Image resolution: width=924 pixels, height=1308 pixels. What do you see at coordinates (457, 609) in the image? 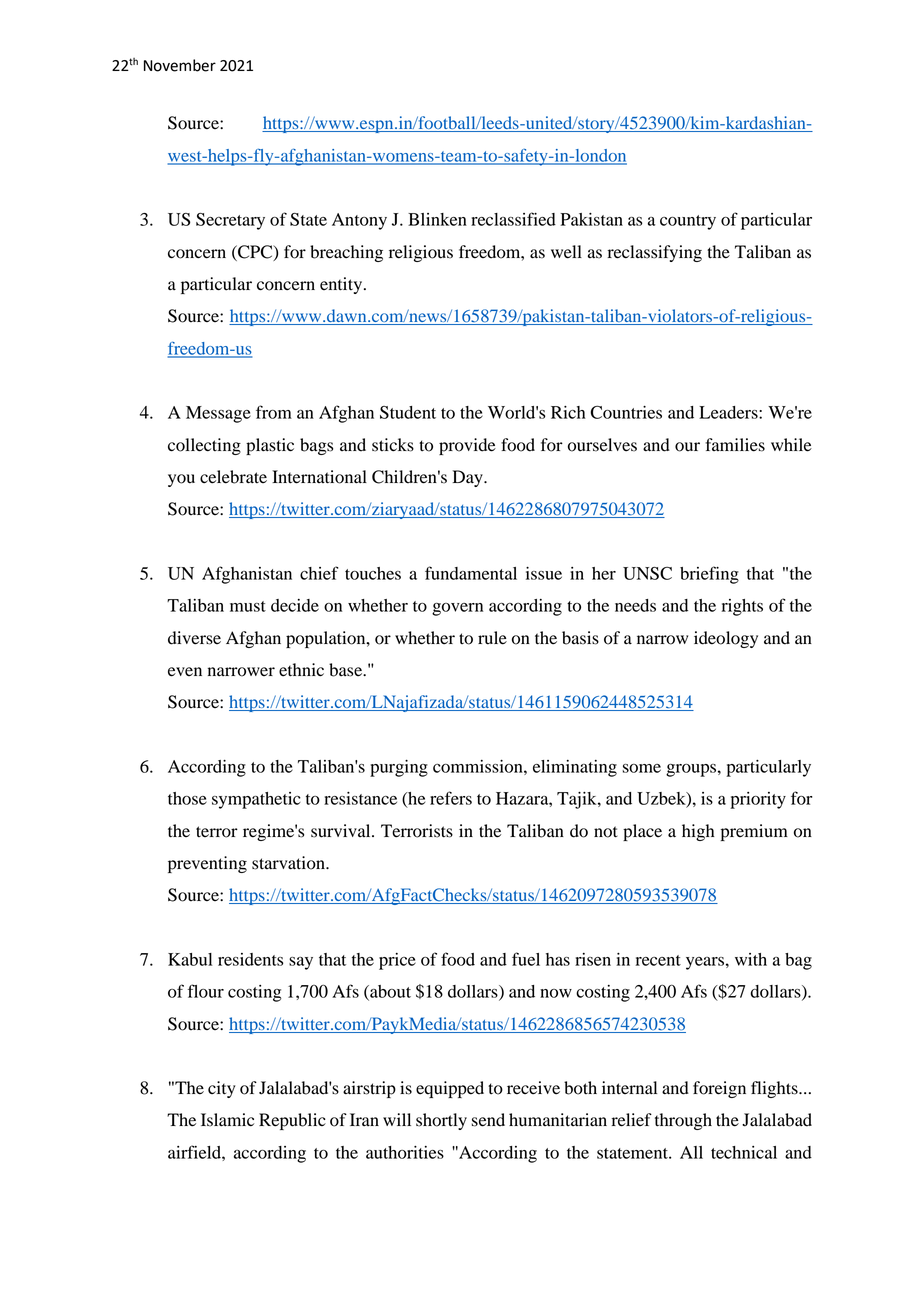
I see `govern` at bounding box center [457, 609].
